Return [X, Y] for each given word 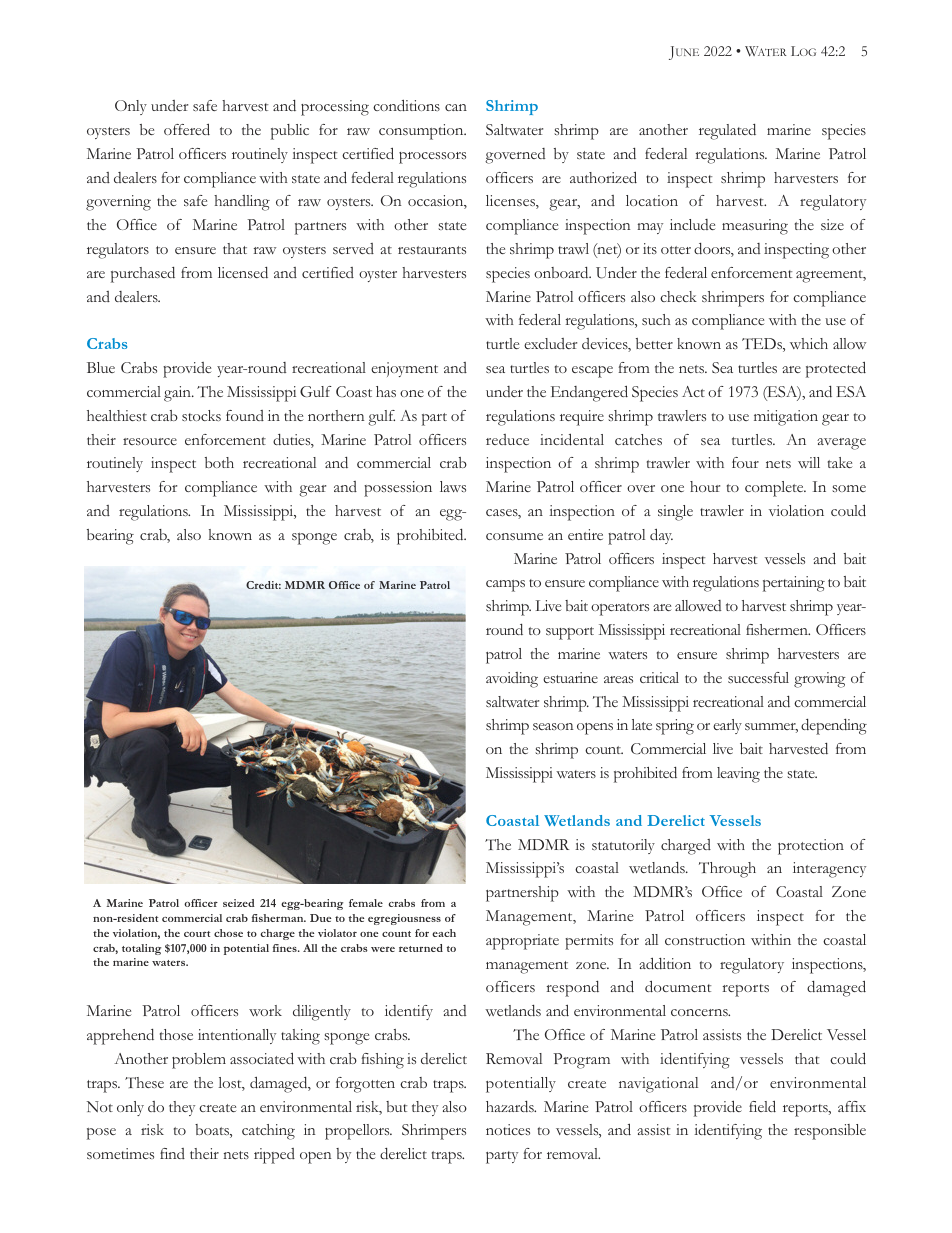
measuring [755, 227]
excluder [550, 343]
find [172, 1153]
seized [239, 903]
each [444, 933]
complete [775, 489]
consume [514, 536]
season [553, 726]
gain [178, 394]
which [809, 343]
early [727, 726]
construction [705, 939]
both [219, 462]
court [197, 934]
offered [187, 129]
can [456, 107]
